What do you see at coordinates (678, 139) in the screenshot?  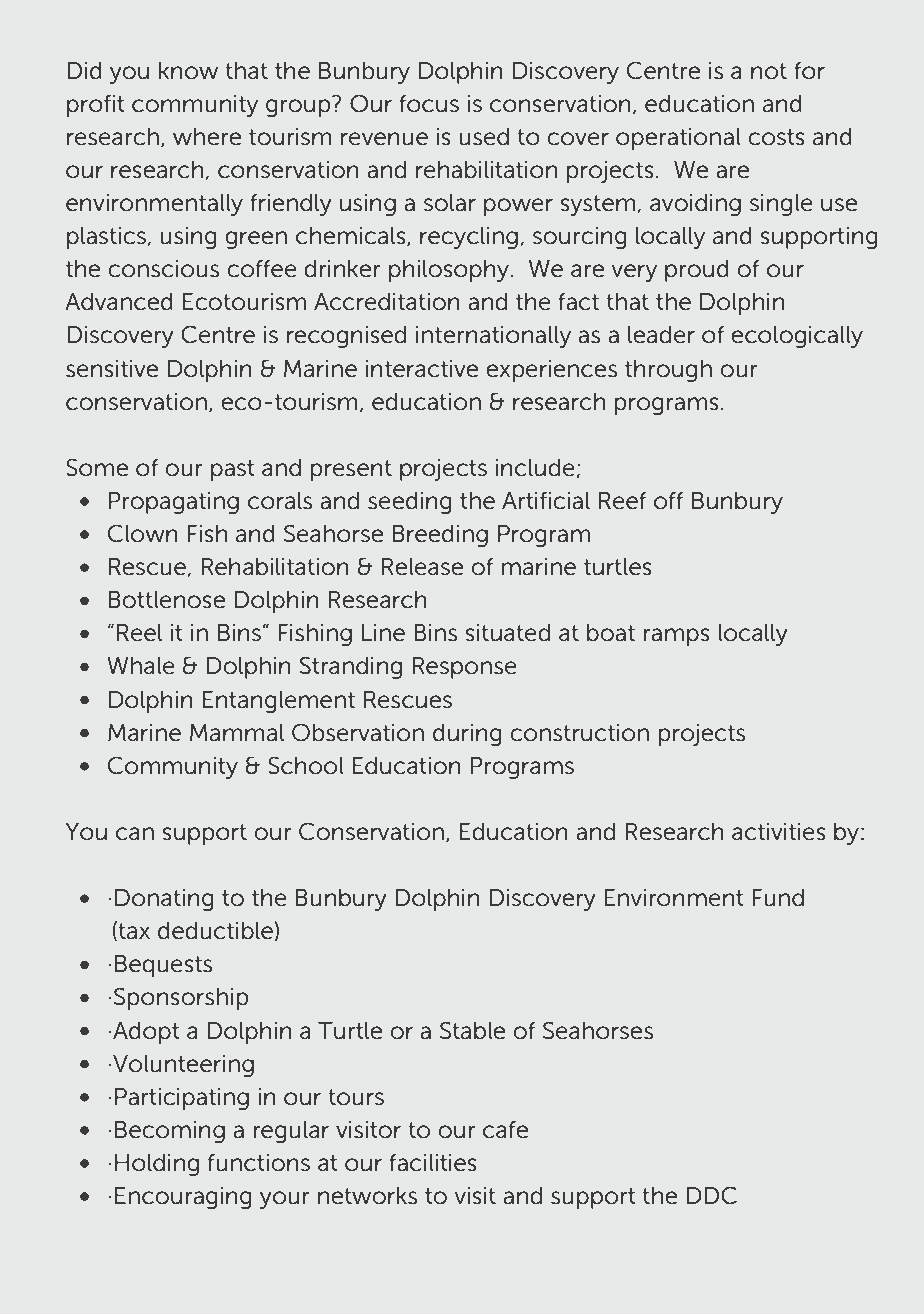 I see `operational` at bounding box center [678, 139].
